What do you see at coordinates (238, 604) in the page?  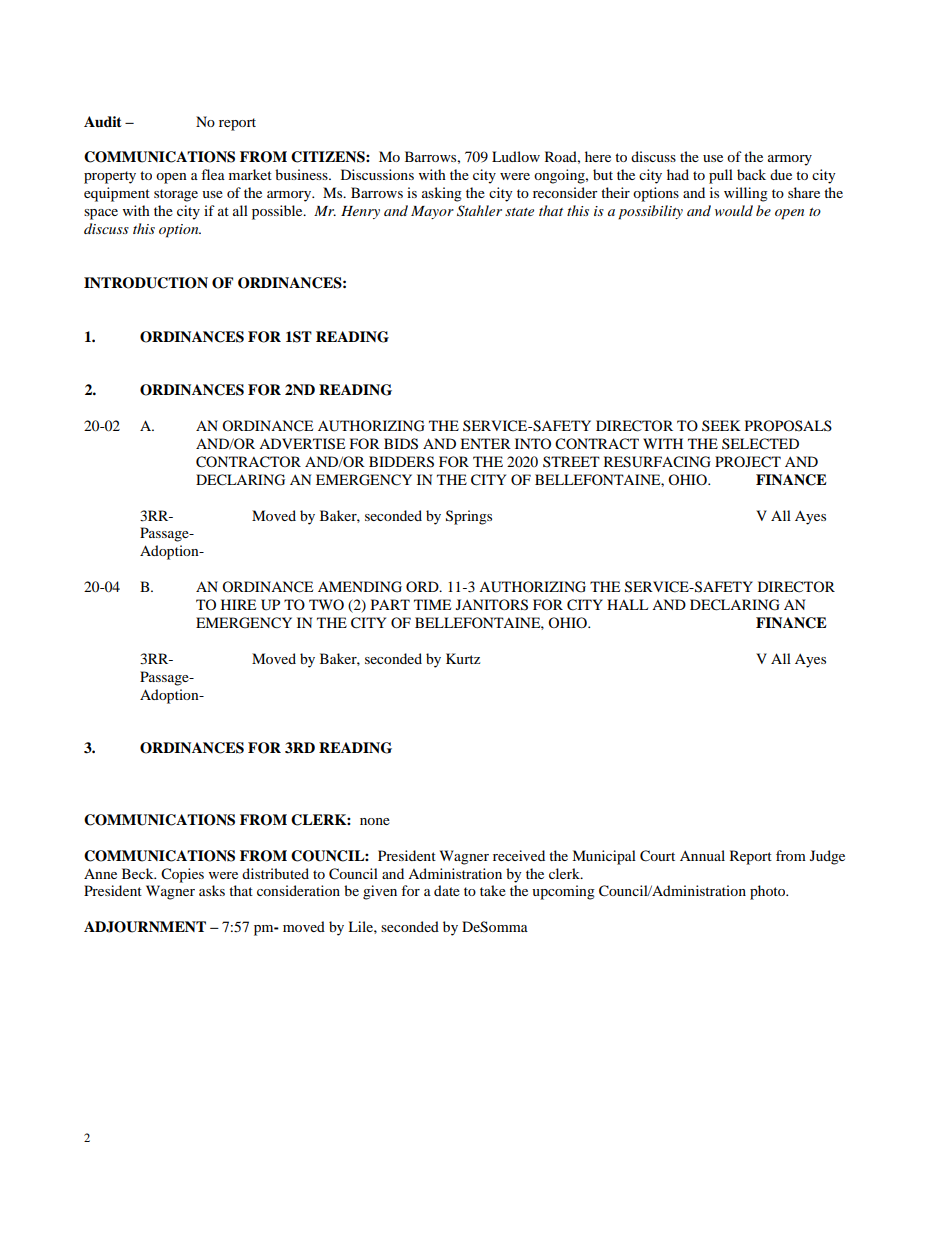 I see `HIRE` at bounding box center [238, 604].
